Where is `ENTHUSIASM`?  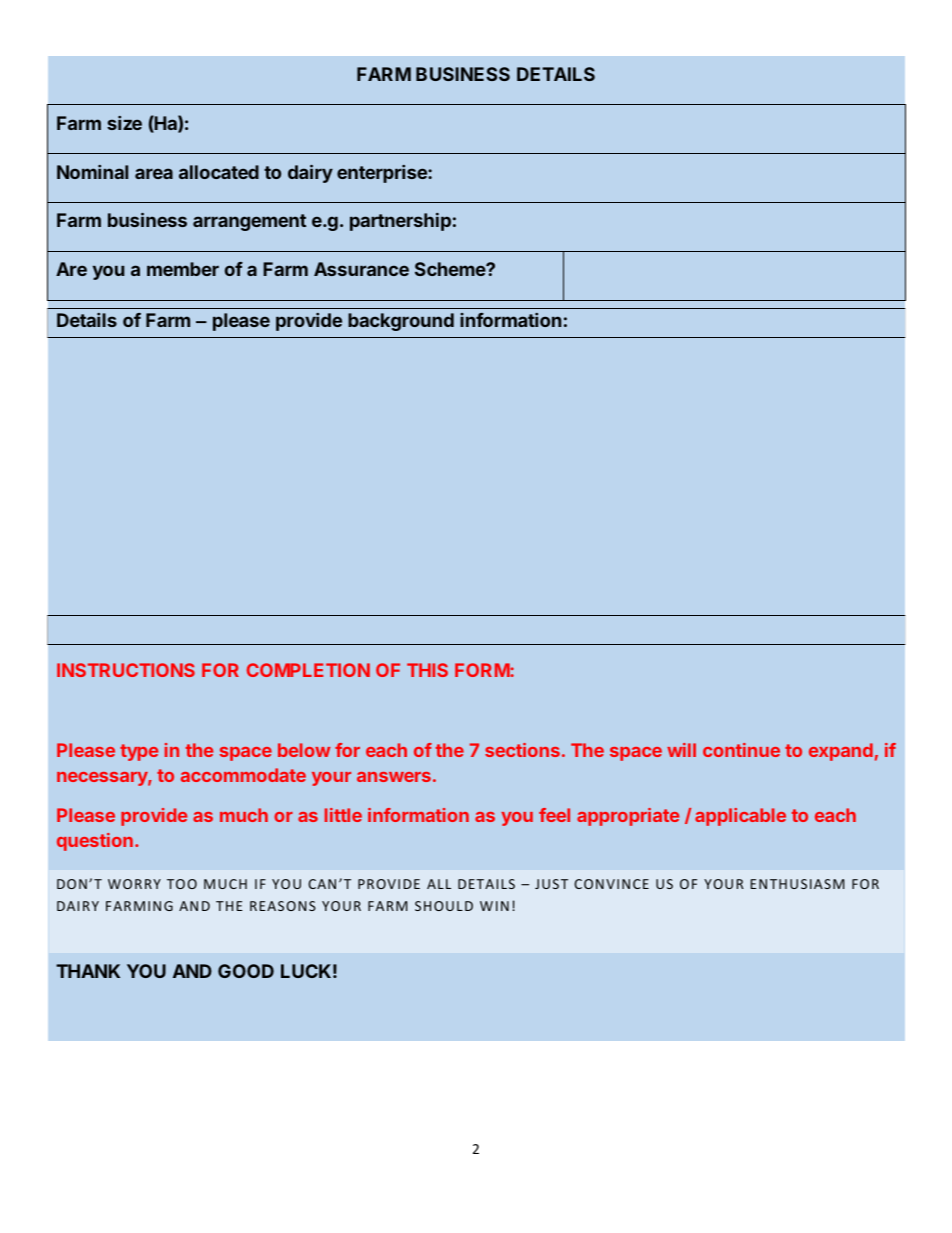 ENTHUSIASM is located at coordinates (797, 884).
